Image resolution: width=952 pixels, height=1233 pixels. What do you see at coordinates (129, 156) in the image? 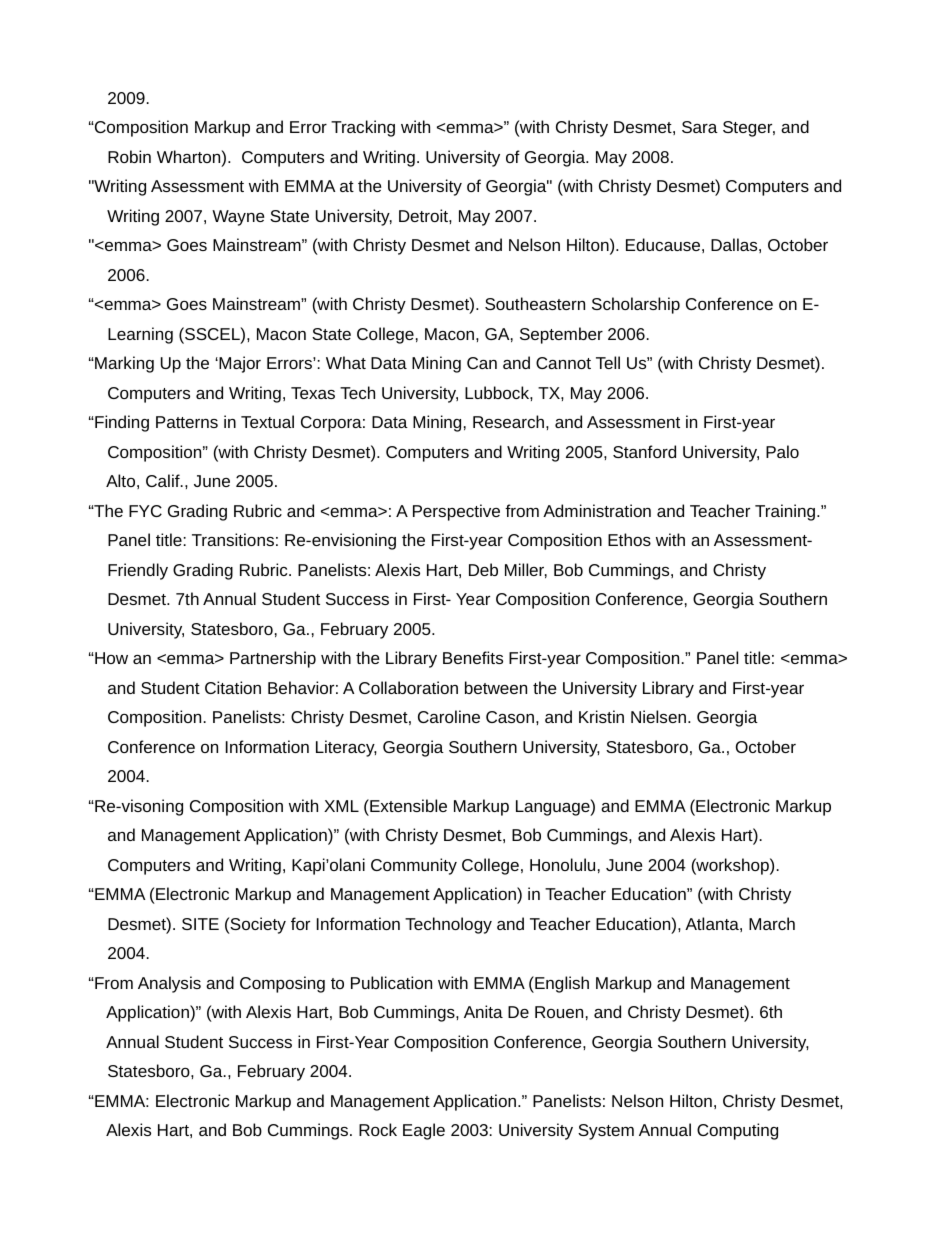
I see `Robin` at bounding box center [129, 156].
